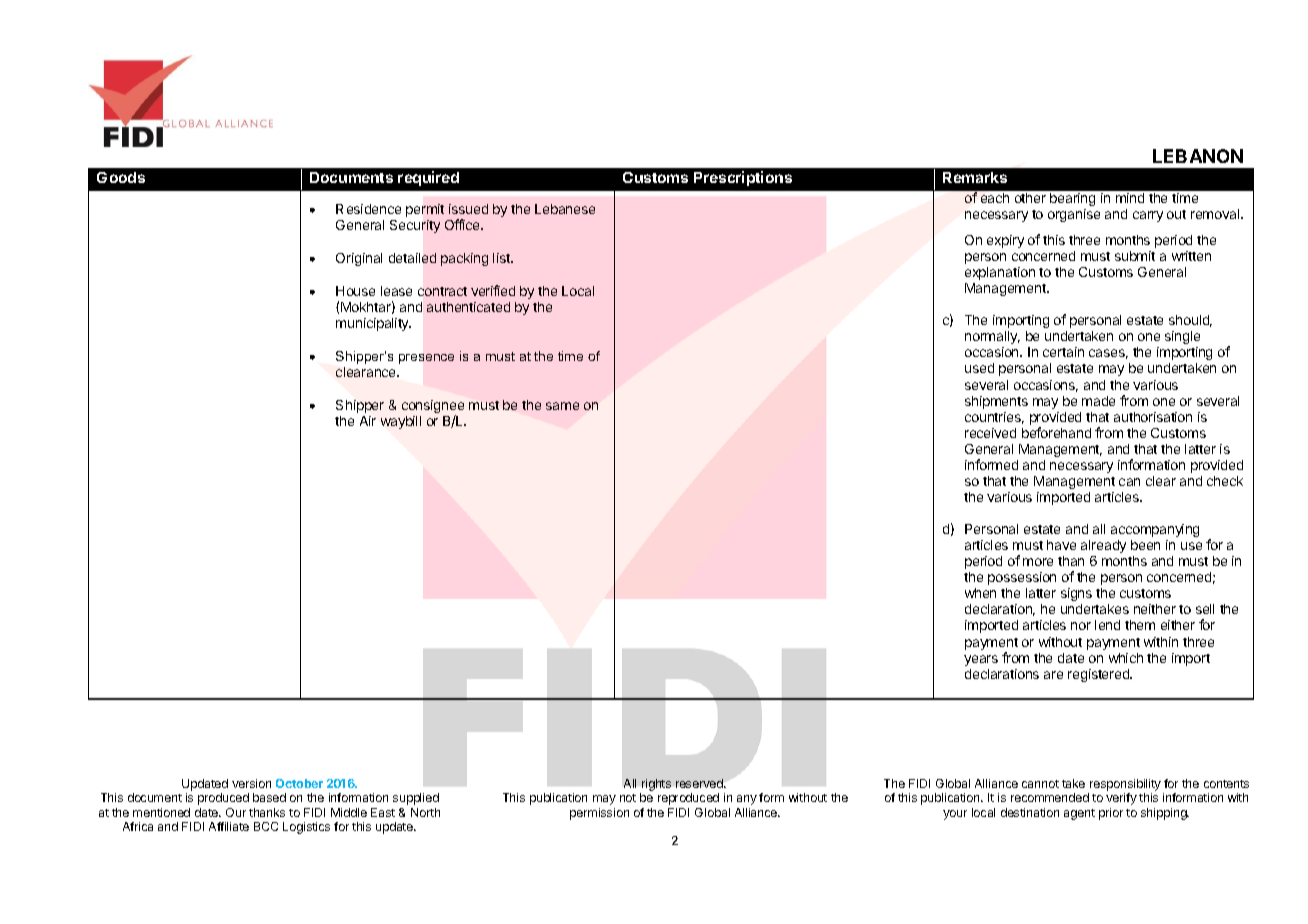  I want to click on Prescriptions, so click(743, 178).
